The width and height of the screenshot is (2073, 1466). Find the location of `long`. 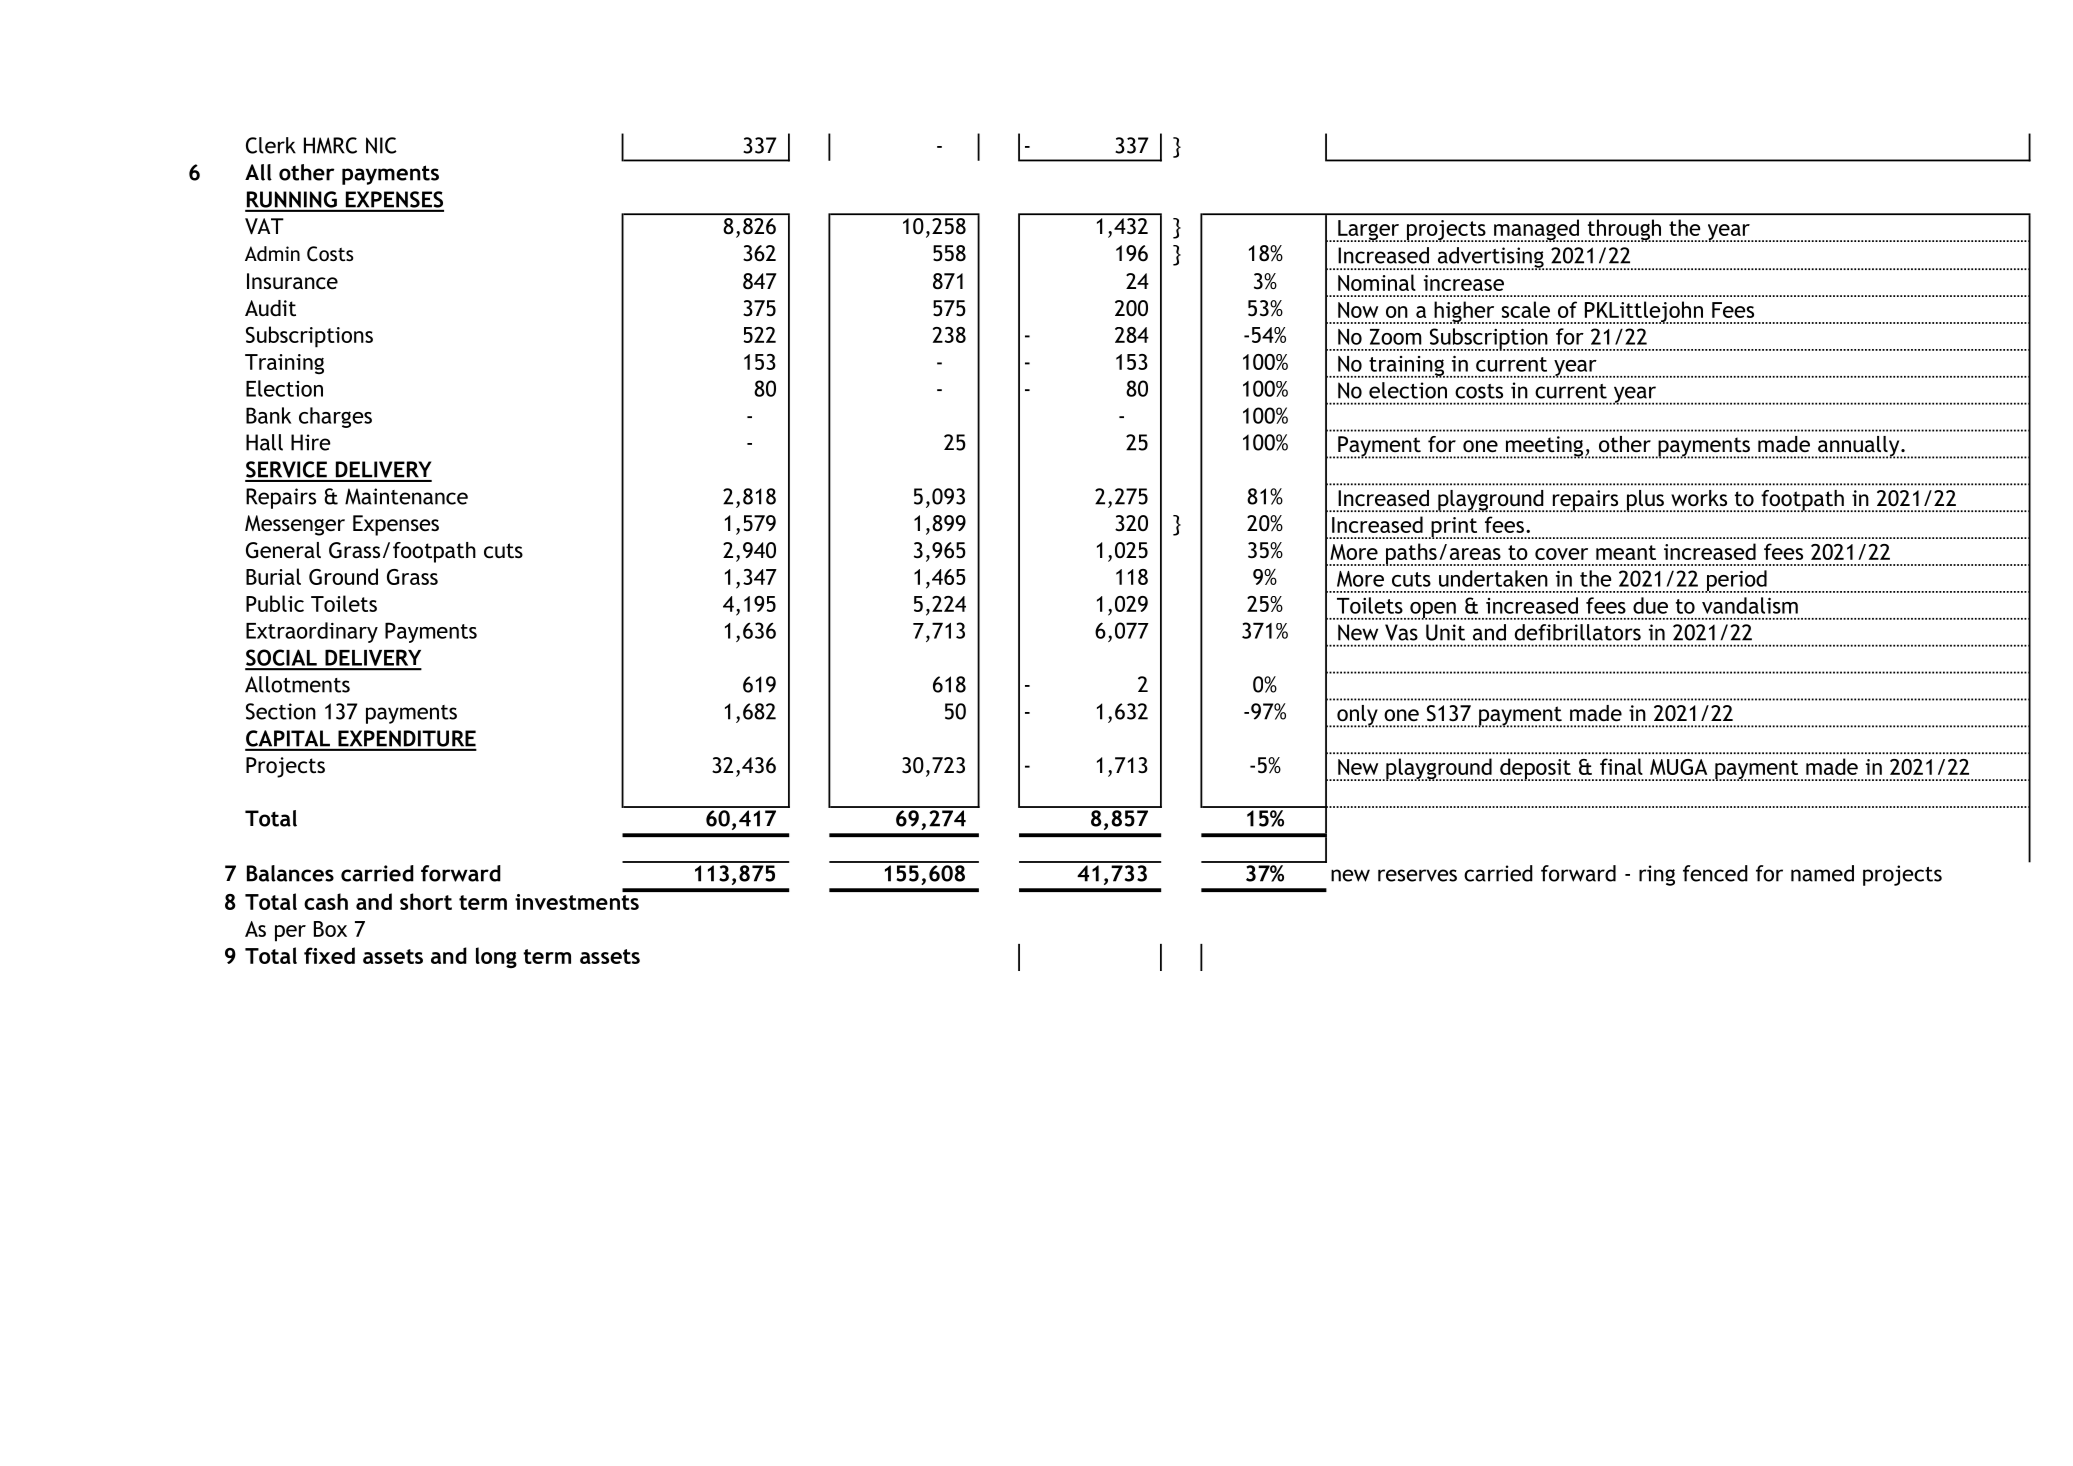

long is located at coordinates (496, 958).
